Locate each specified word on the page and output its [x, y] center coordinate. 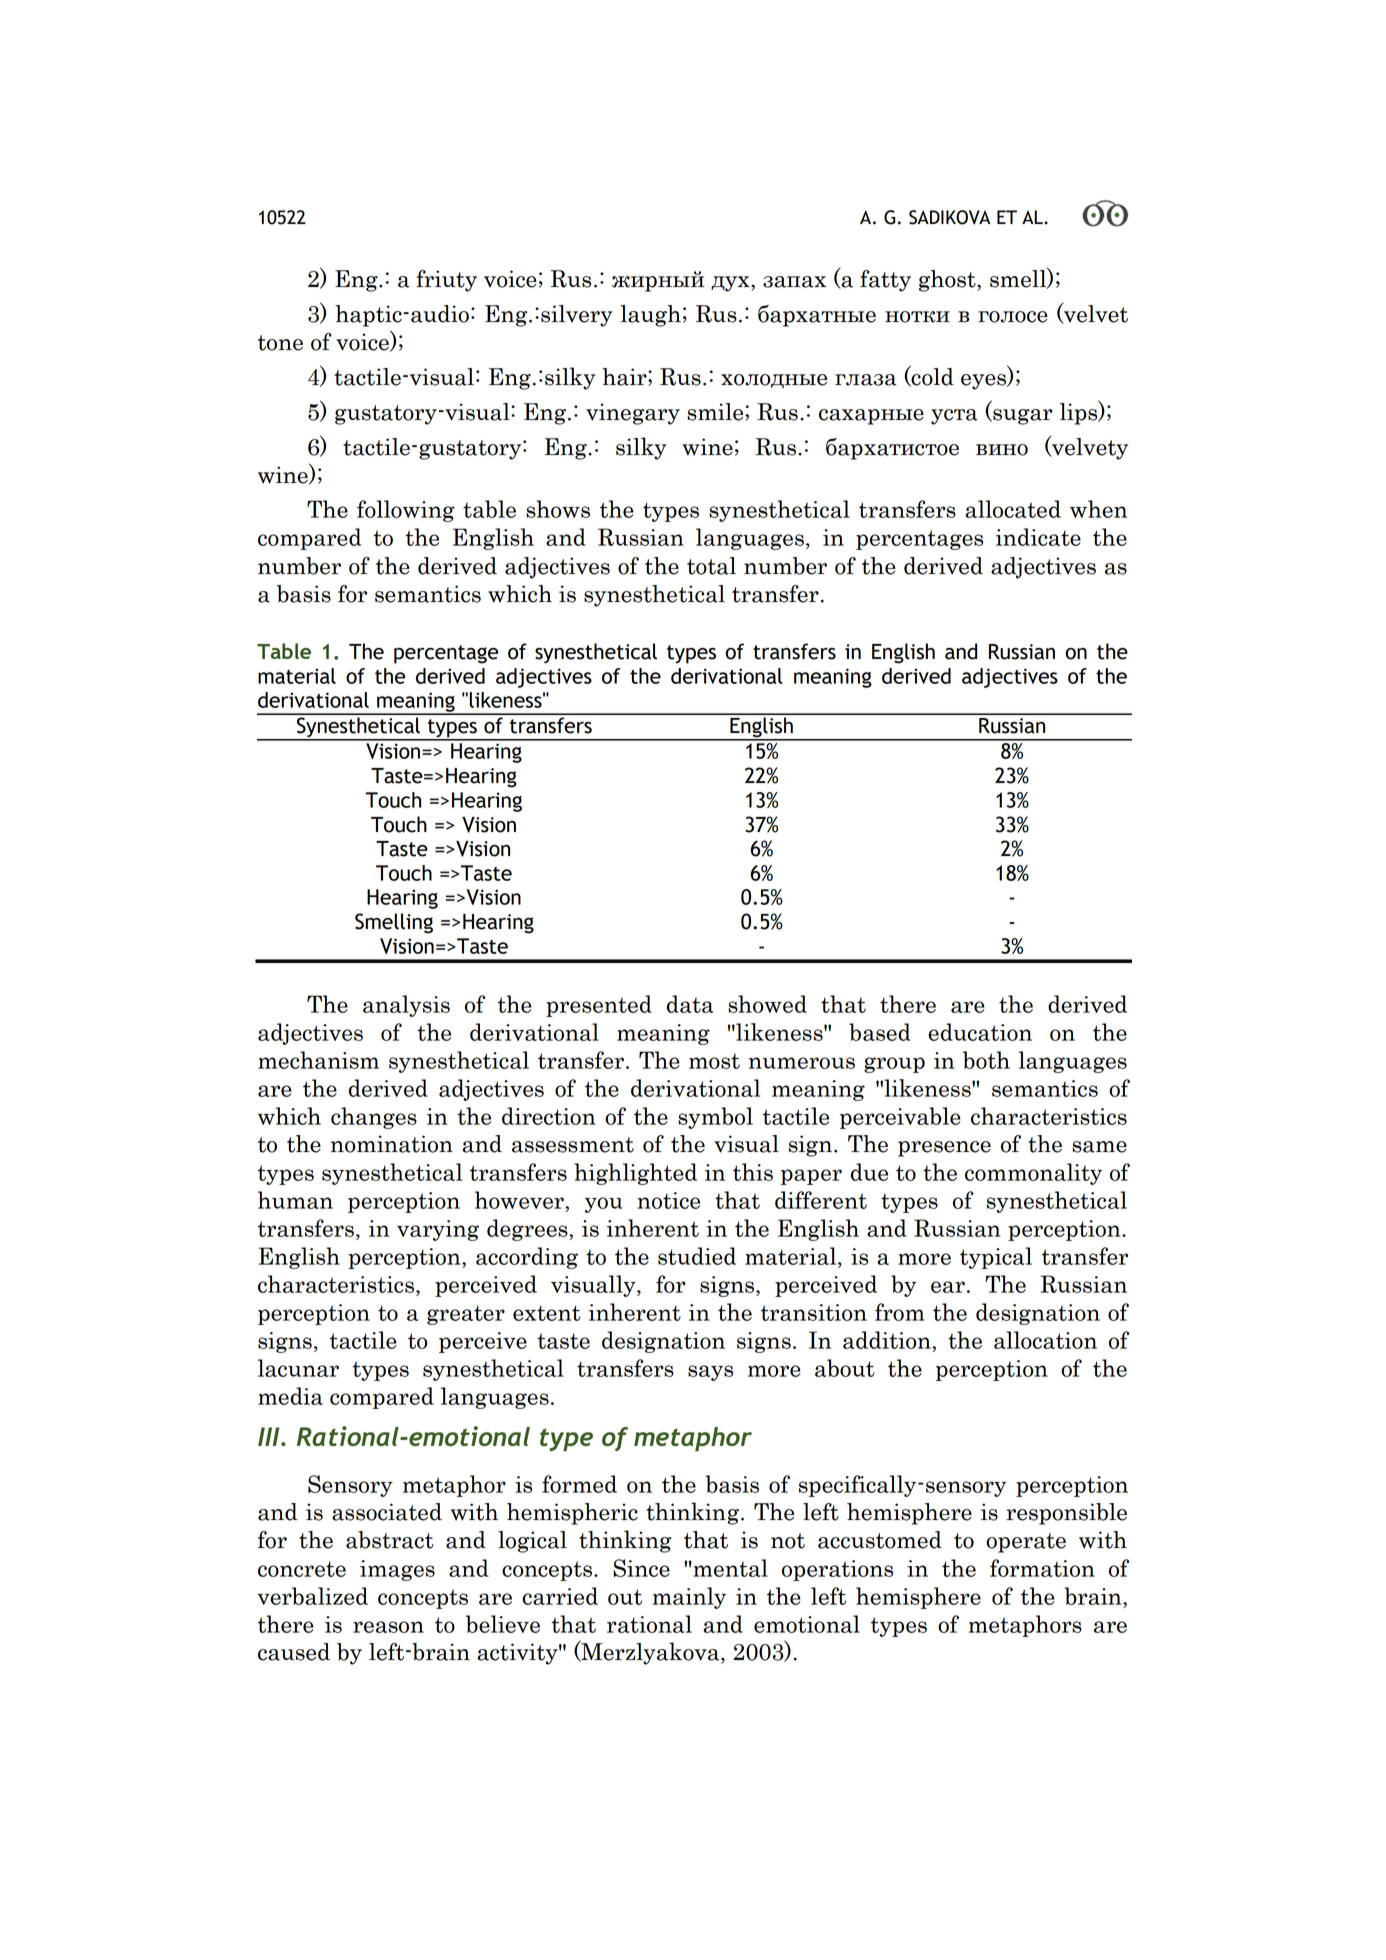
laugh [650, 316]
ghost [948, 281]
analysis [406, 1006]
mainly [689, 1598]
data [690, 1004]
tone [280, 343]
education [980, 1032]
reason [388, 1627]
